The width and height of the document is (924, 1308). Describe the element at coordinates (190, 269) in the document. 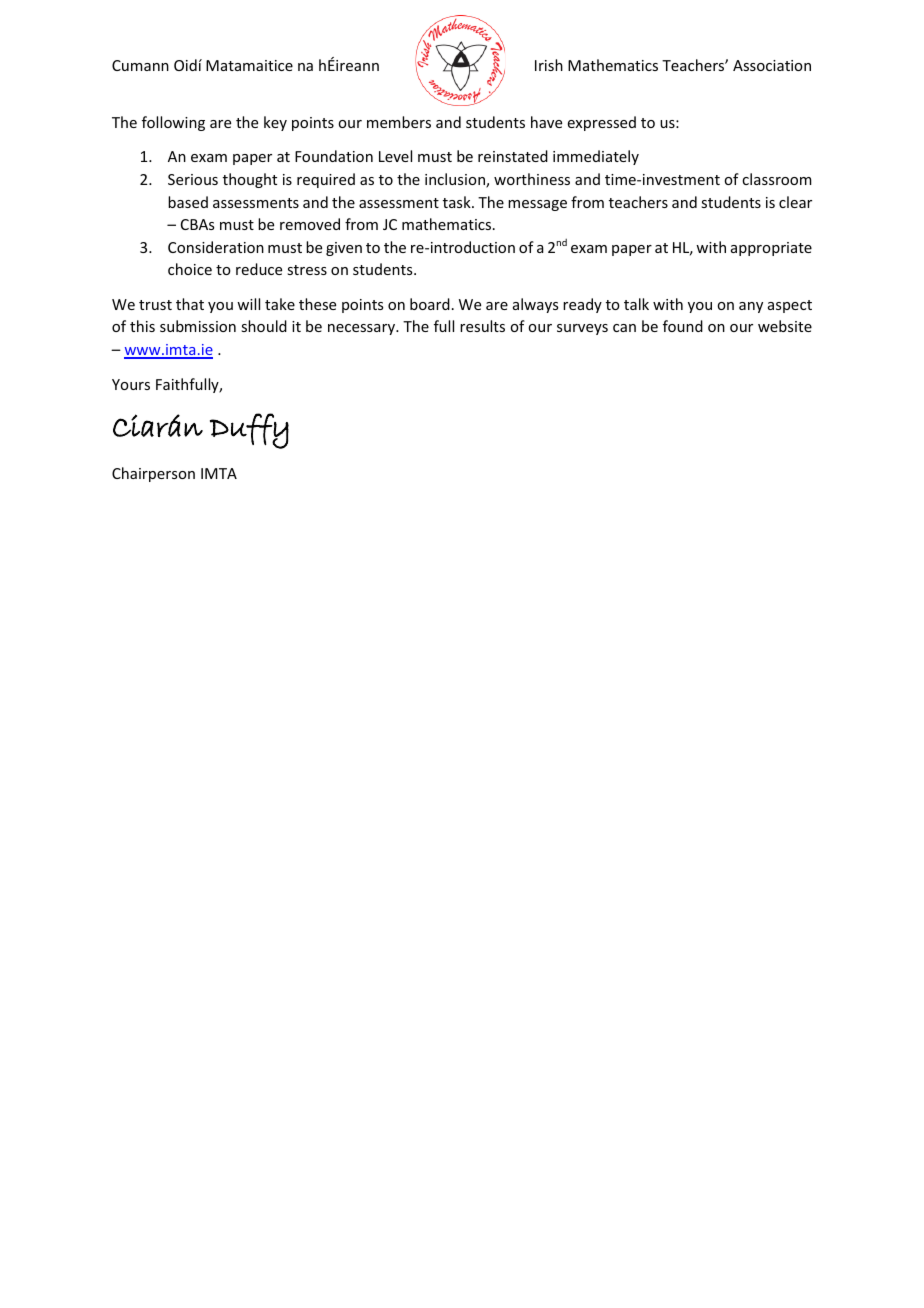

I see `choice` at that location.
